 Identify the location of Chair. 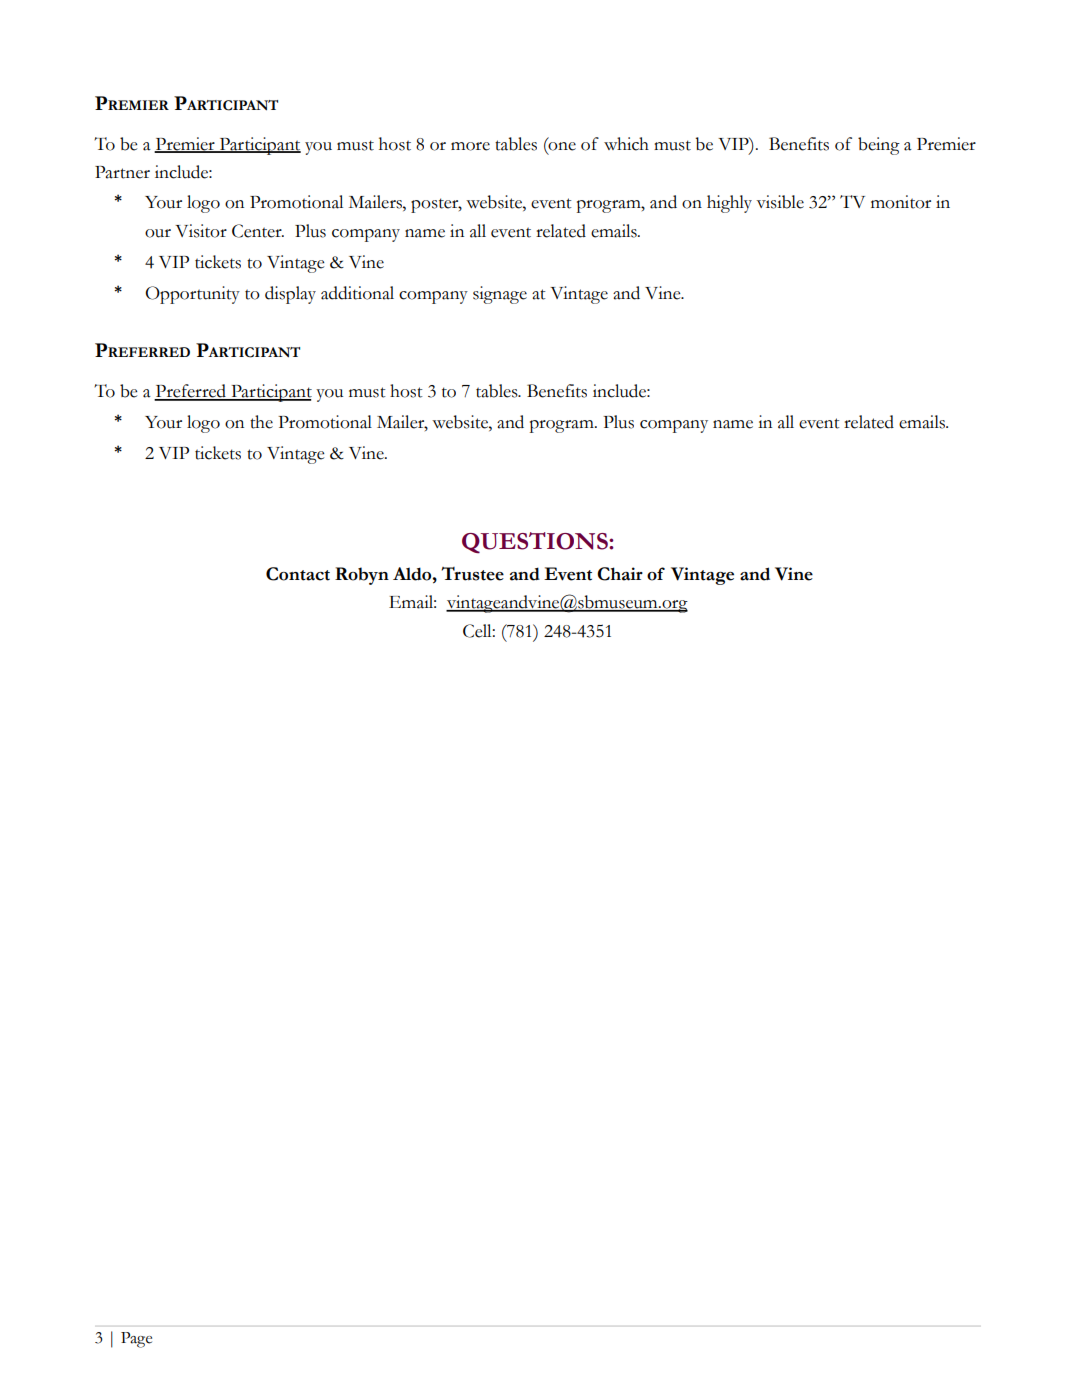
(620, 574).
